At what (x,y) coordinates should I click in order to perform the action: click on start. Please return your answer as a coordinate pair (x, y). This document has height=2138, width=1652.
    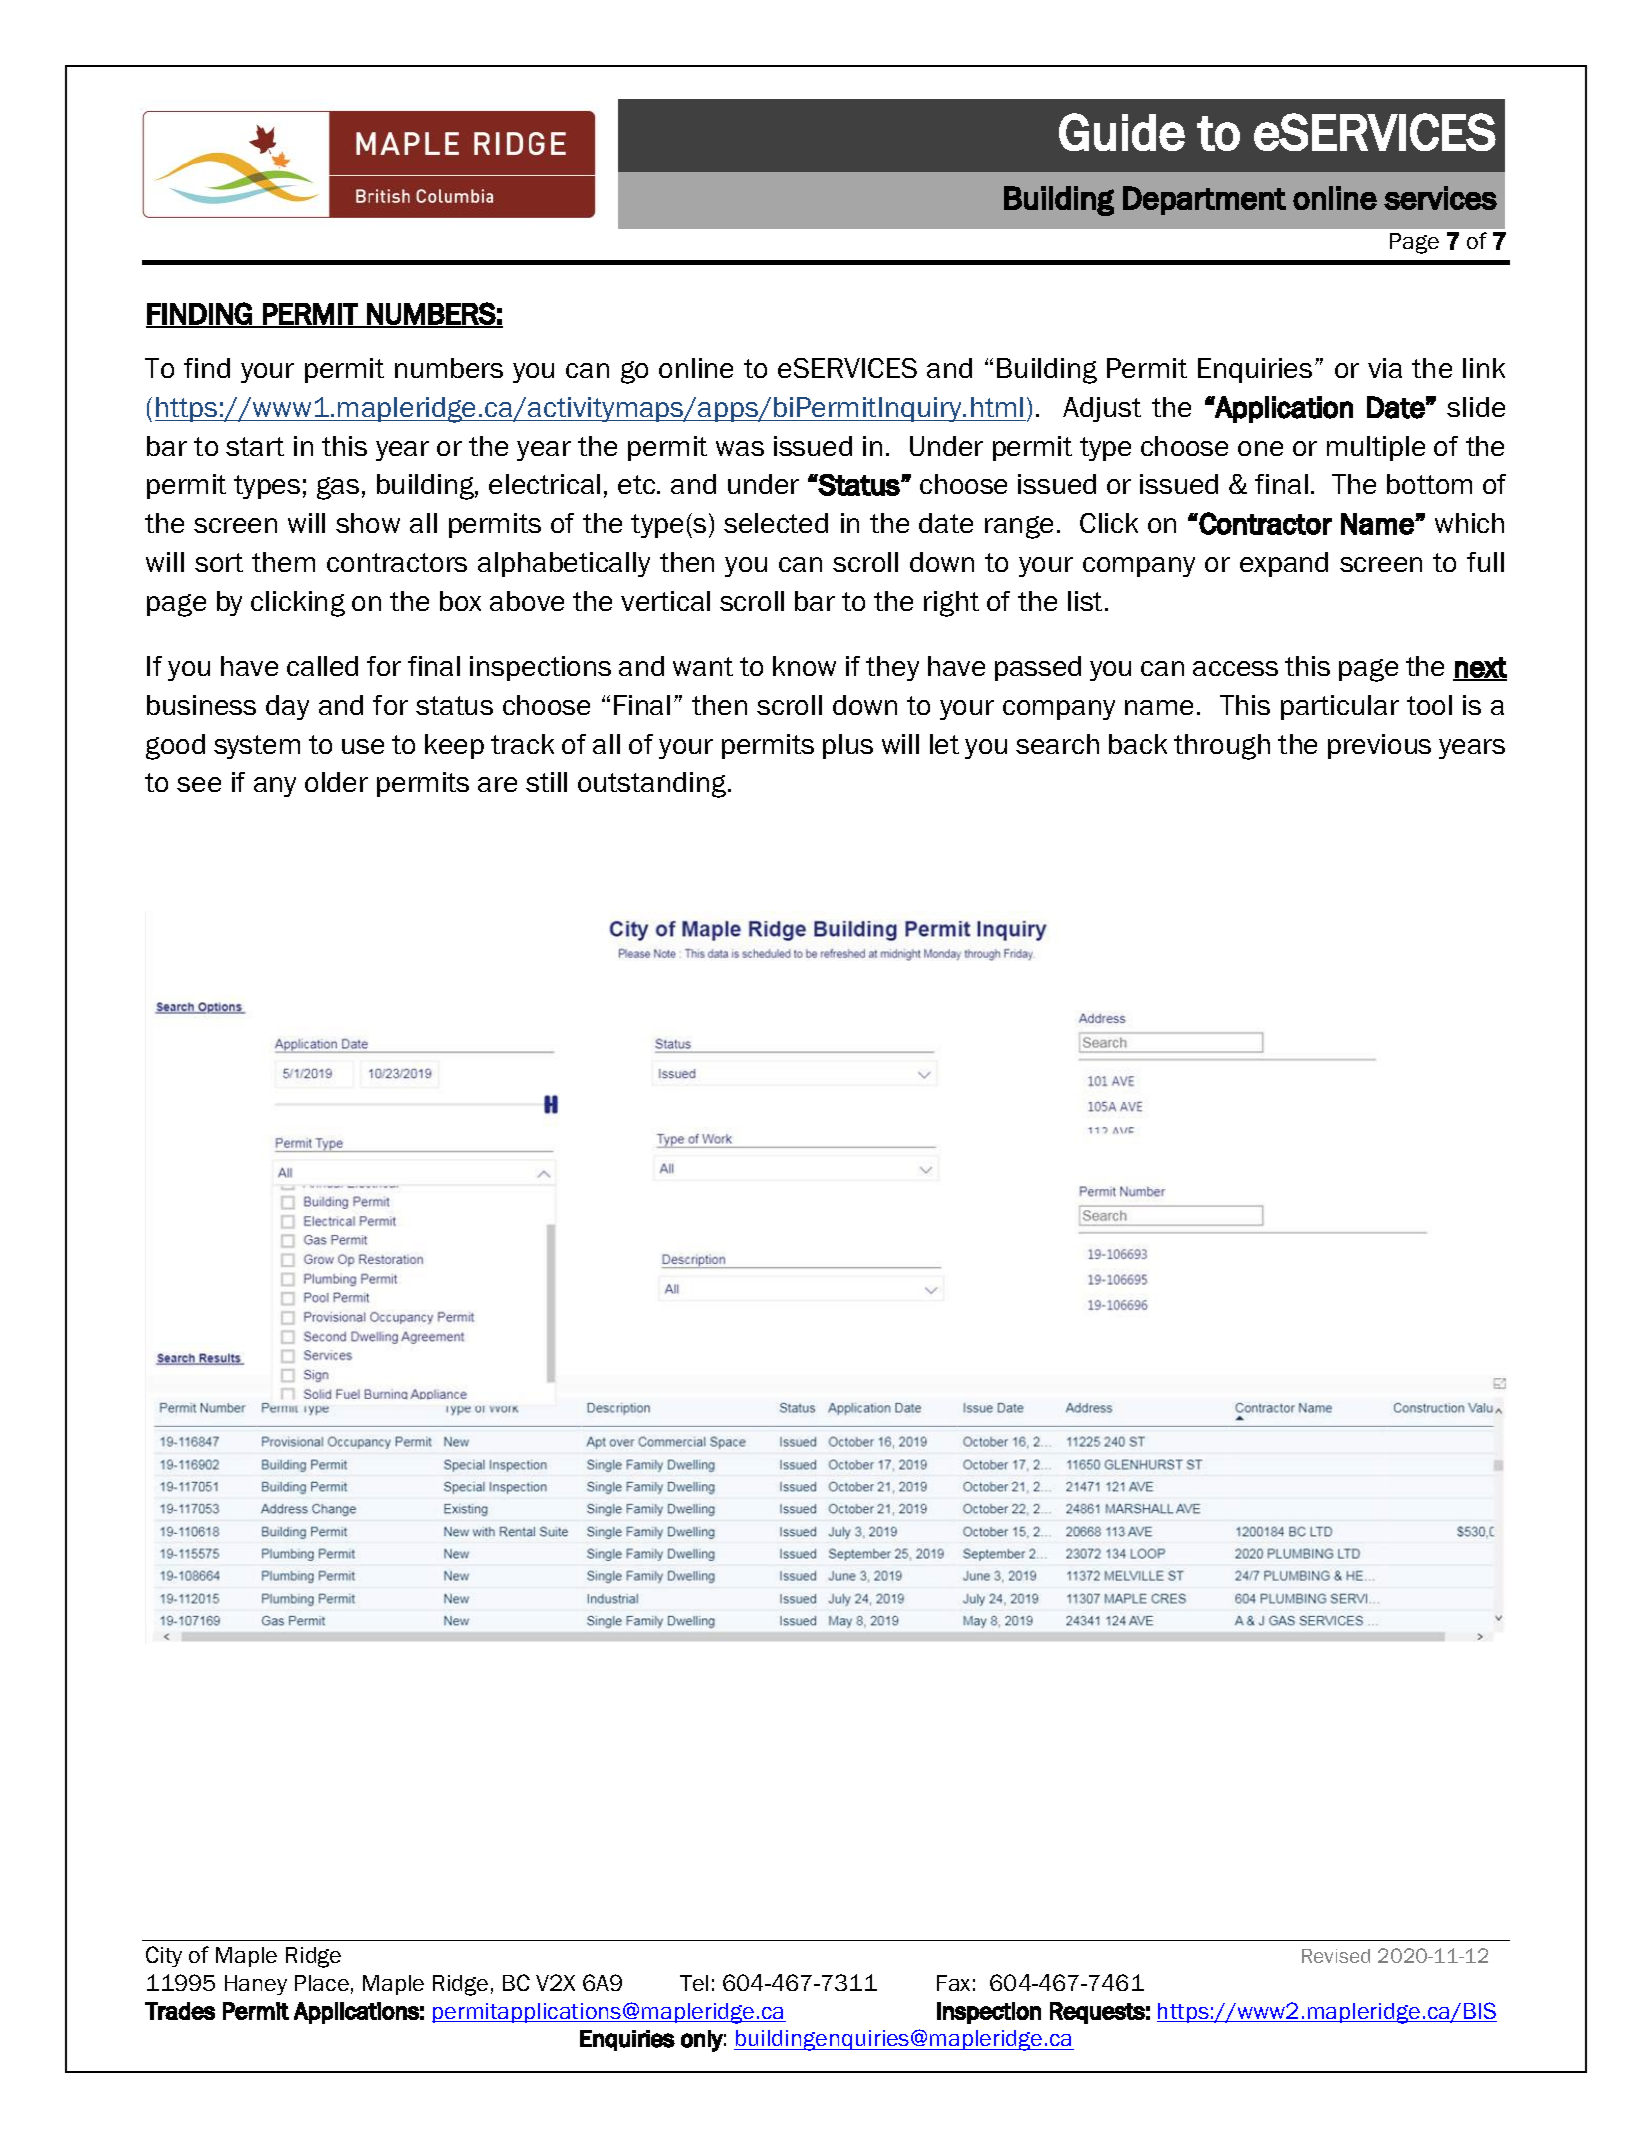
    Looking at the image, I should click on (255, 446).
